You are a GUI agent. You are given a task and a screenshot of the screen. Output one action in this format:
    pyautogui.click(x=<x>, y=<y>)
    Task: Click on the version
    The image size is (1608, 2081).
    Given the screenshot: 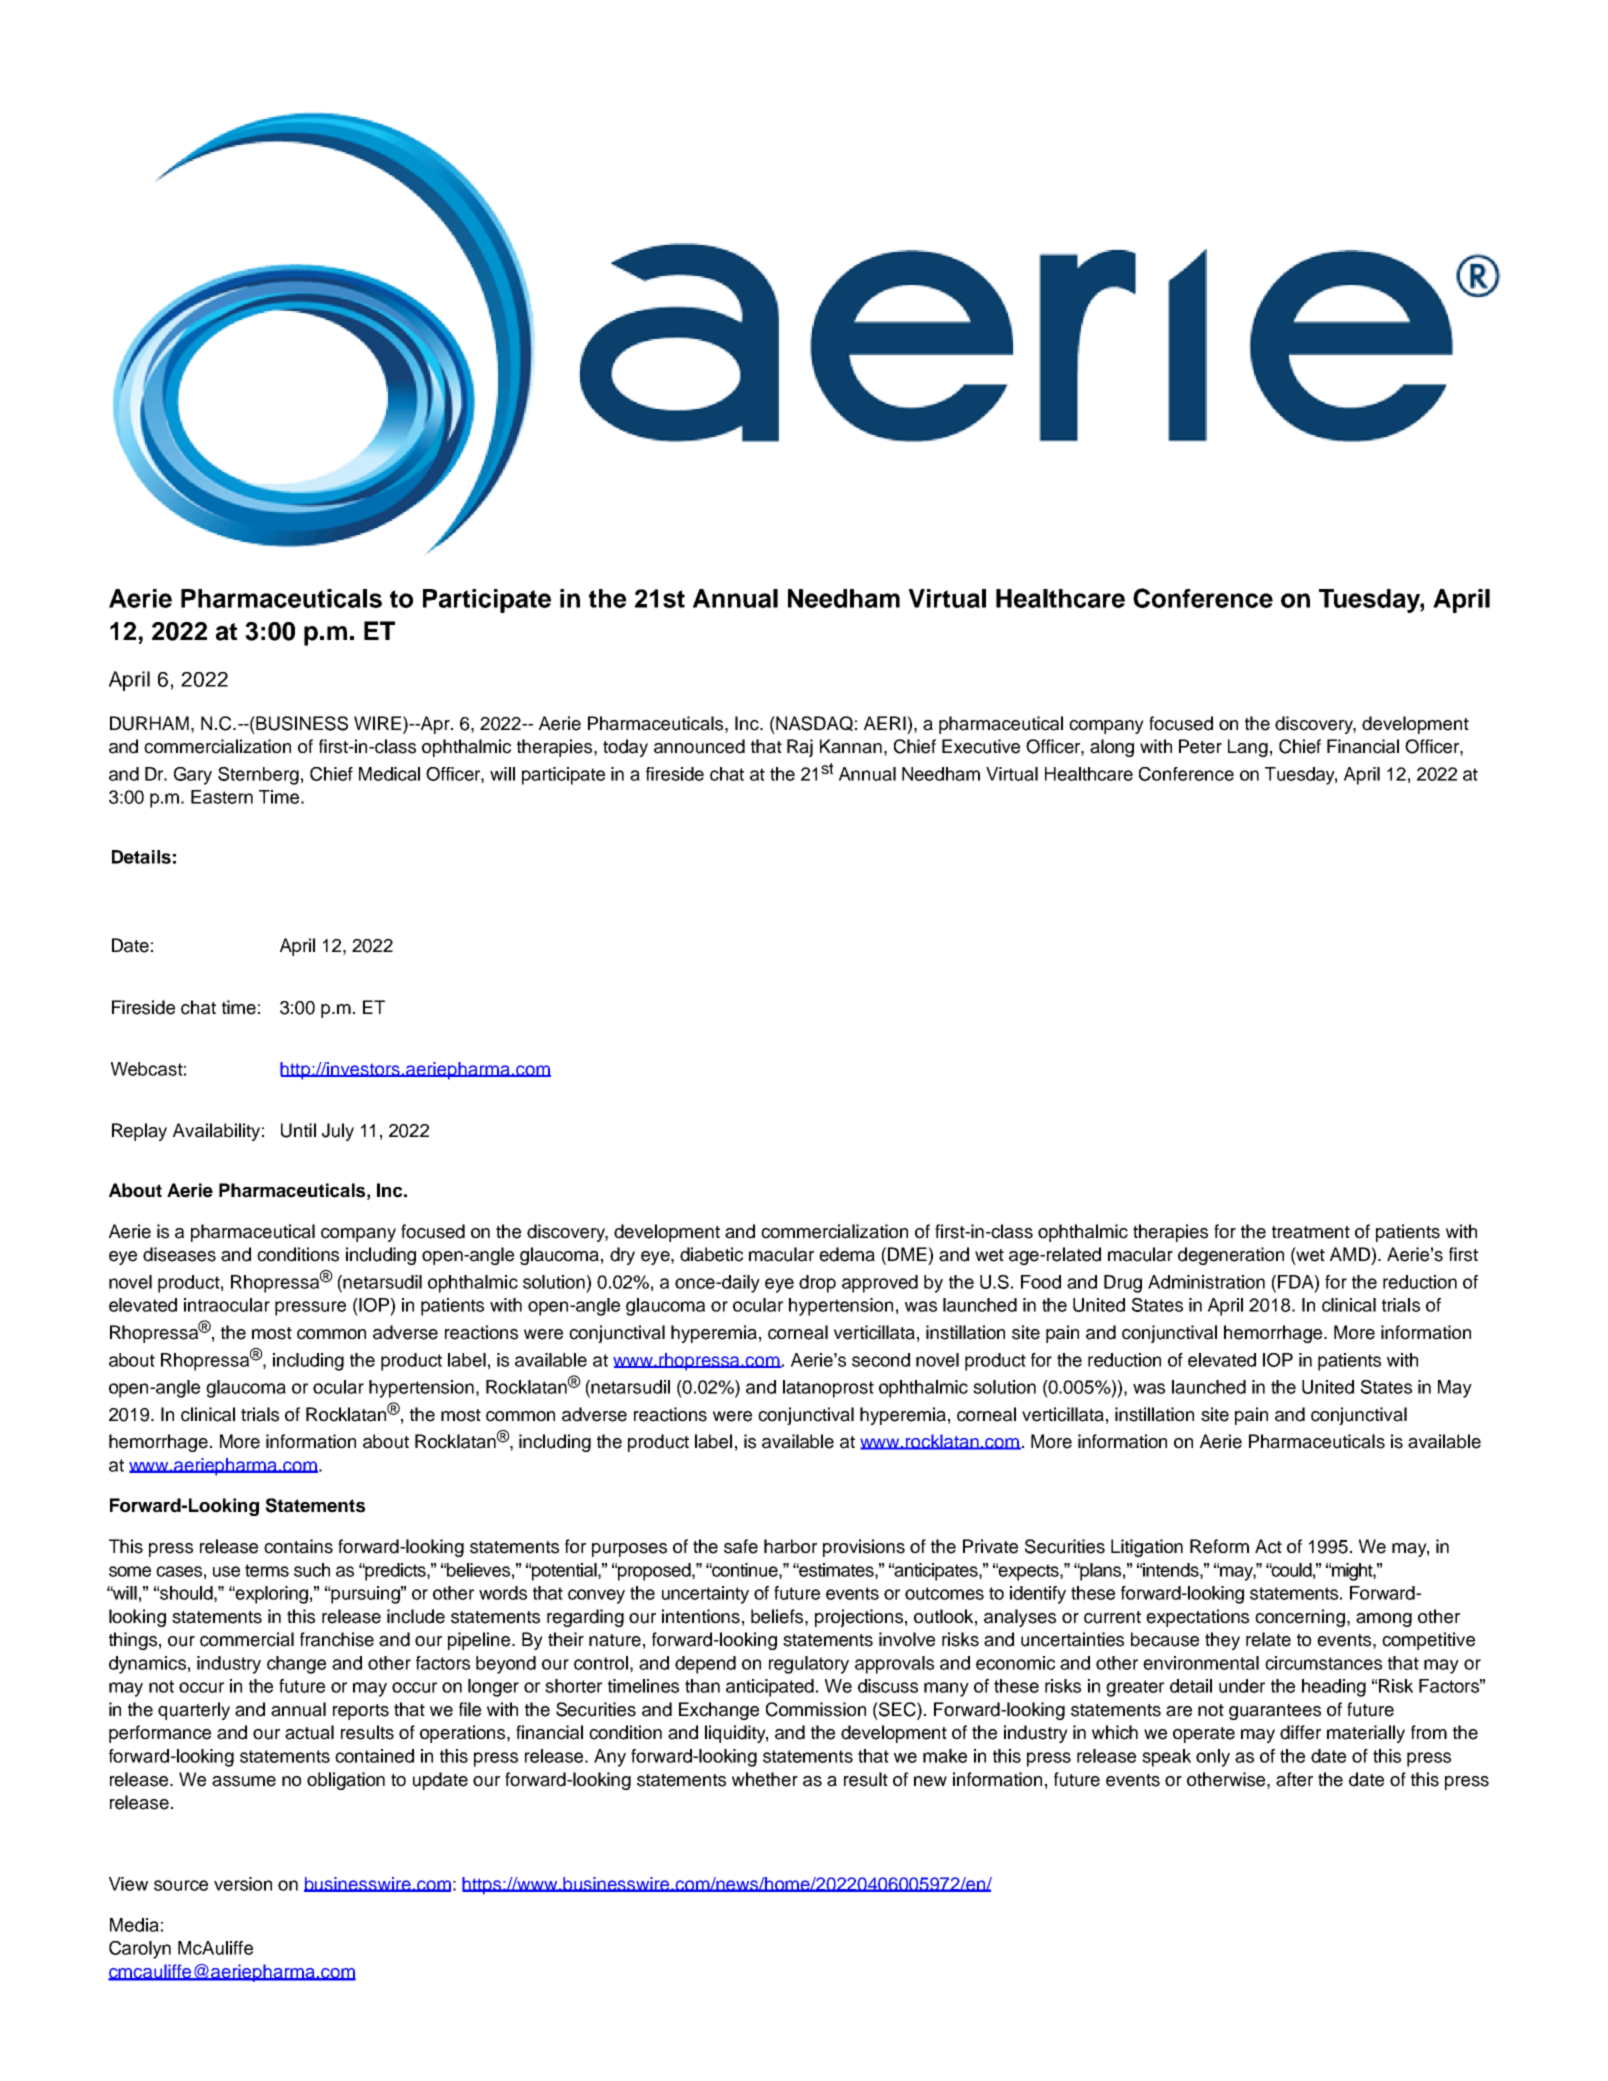 What is the action you would take?
    pyautogui.click(x=243, y=1884)
